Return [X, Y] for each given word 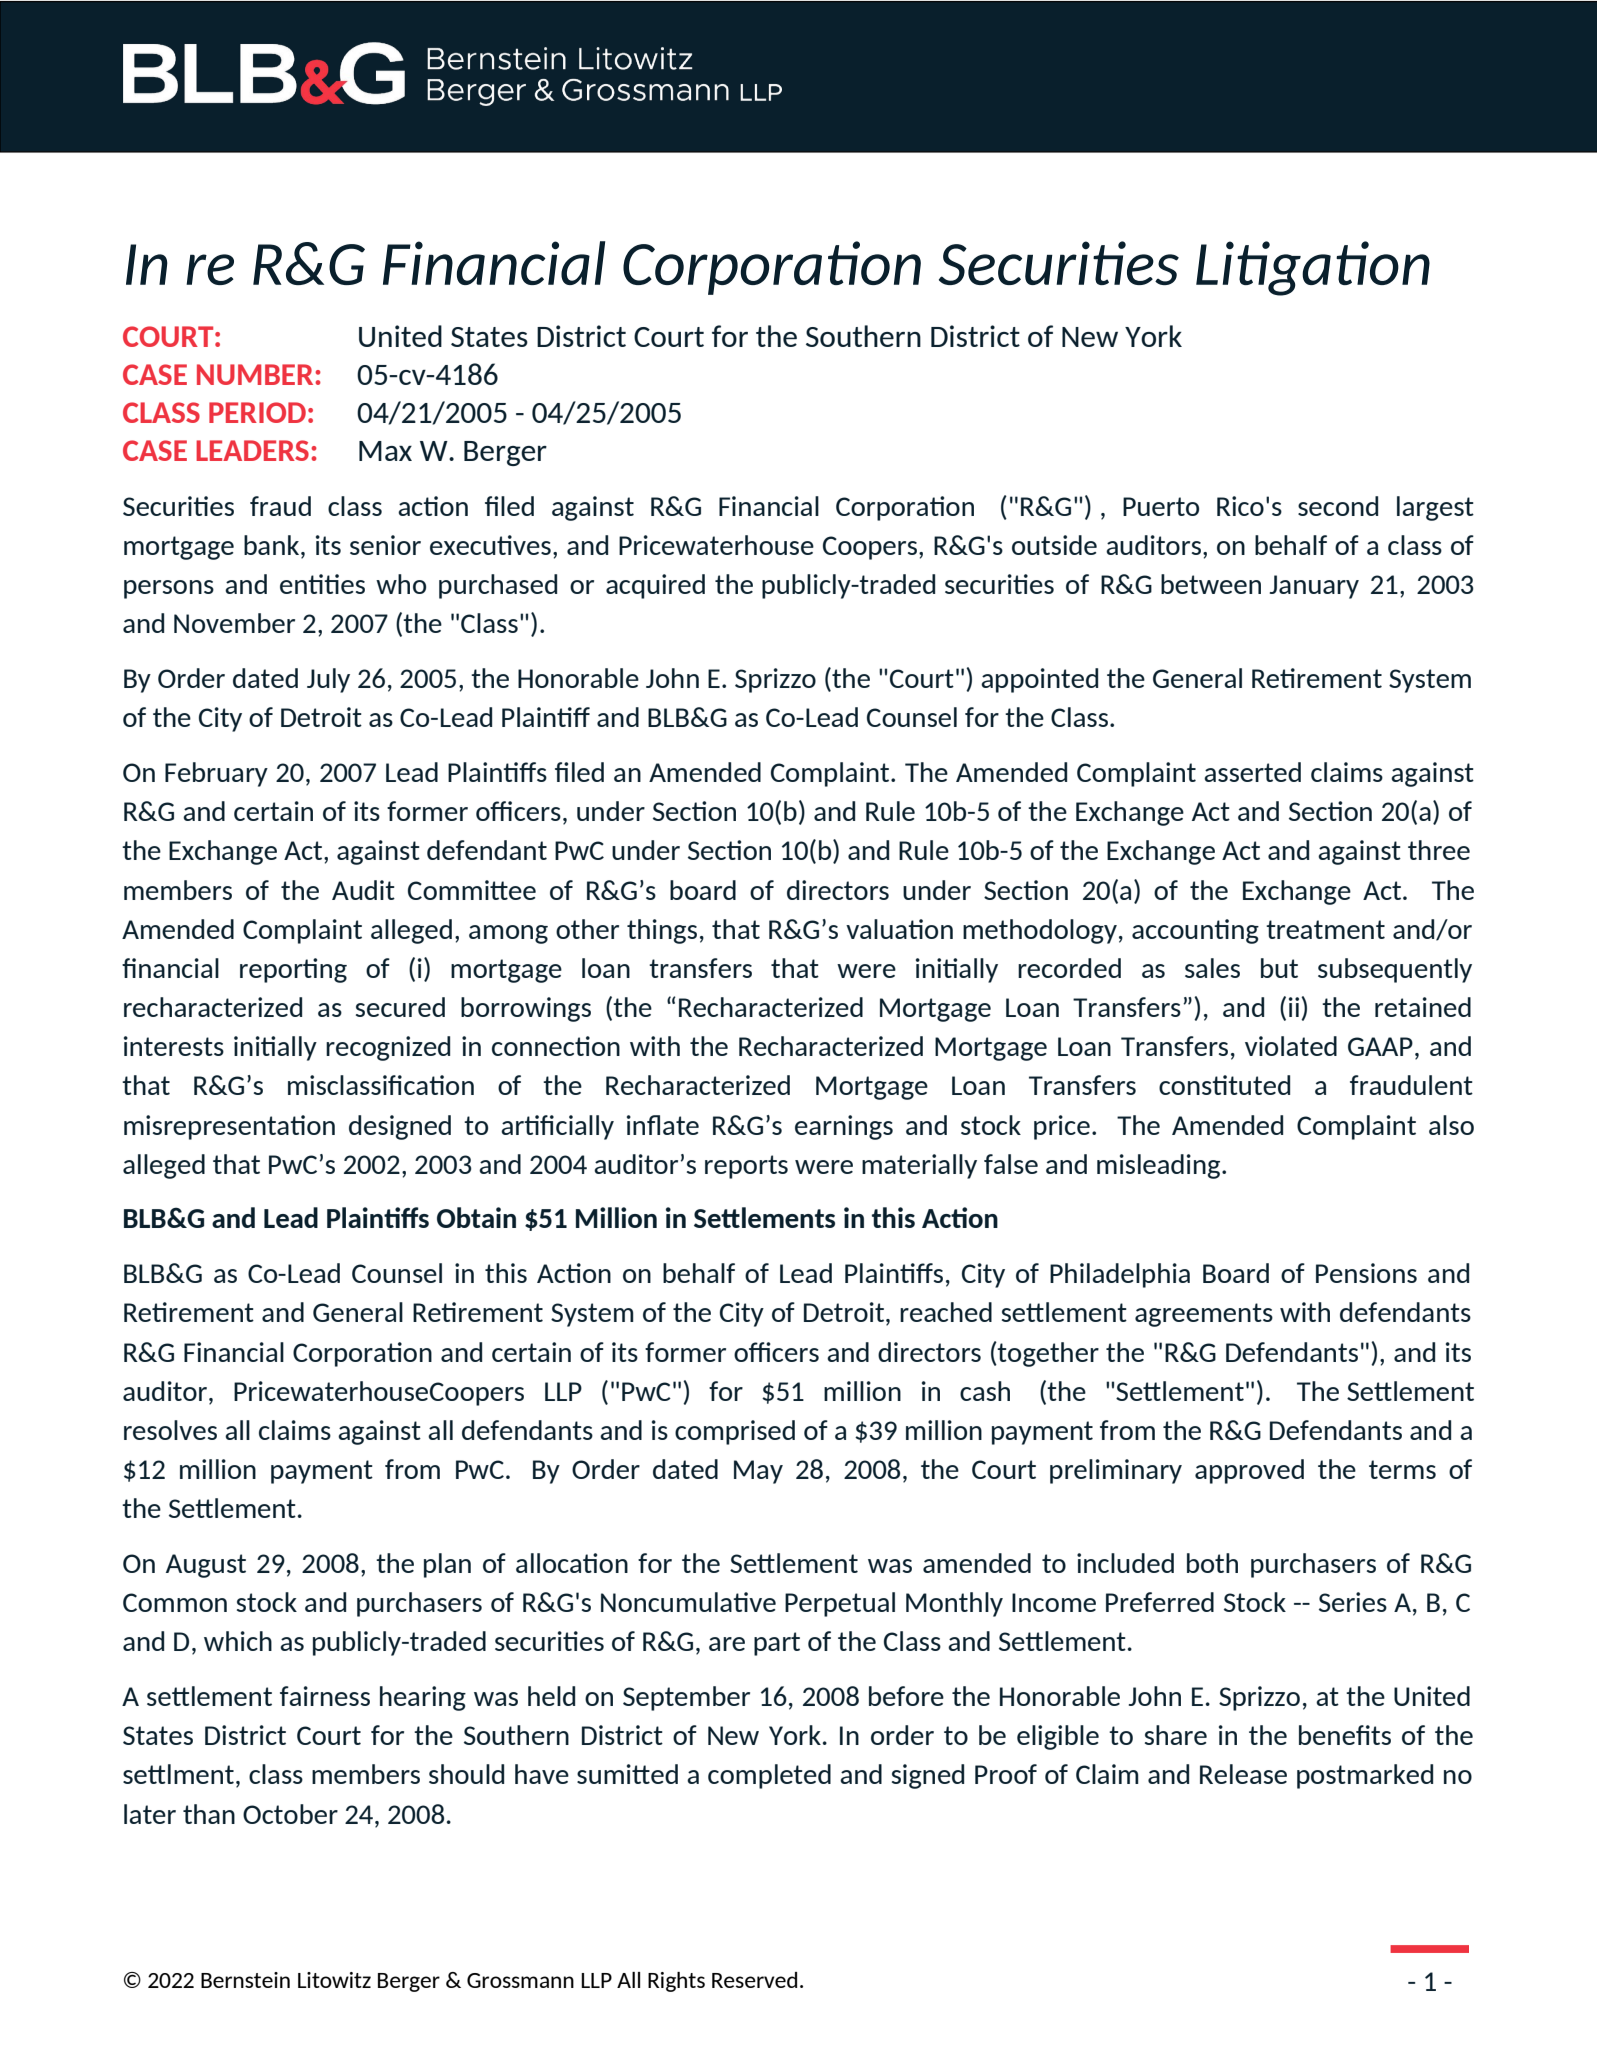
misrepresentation [229, 1127]
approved [1249, 1471]
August [206, 1566]
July [328, 680]
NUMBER [256, 374]
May [758, 1472]
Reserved [754, 1980]
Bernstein [245, 1980]
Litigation [1313, 268]
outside [1054, 545]
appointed [1039, 680]
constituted [1224, 1085]
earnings [844, 1127]
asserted [1252, 772]
